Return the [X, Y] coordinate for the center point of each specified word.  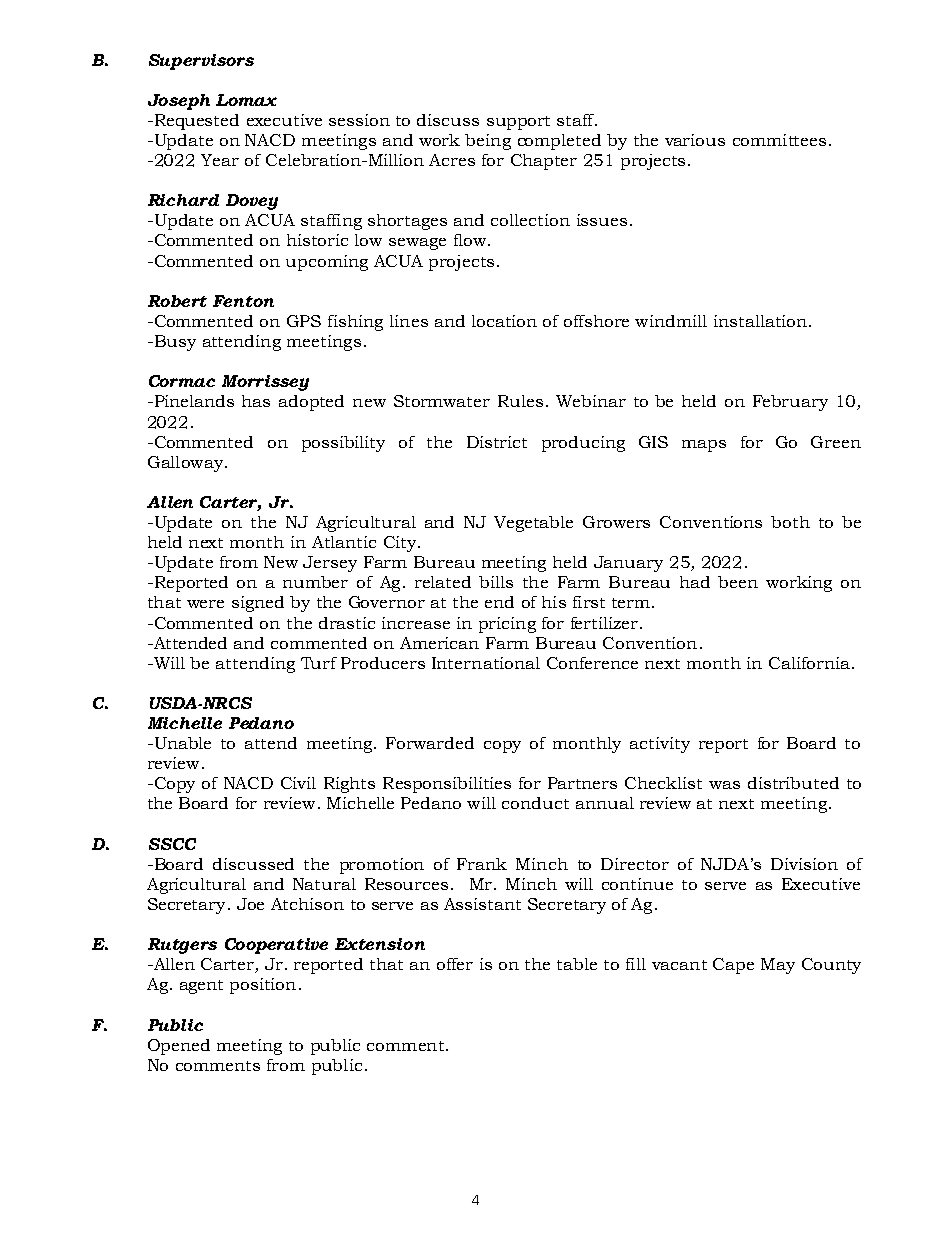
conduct [535, 803]
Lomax [246, 100]
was [724, 785]
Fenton [243, 301]
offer [455, 964]
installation [760, 321]
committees [779, 140]
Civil [298, 783]
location [504, 321]
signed [258, 604]
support [518, 123]
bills [496, 582]
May [778, 966]
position [263, 986]
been [738, 582]
